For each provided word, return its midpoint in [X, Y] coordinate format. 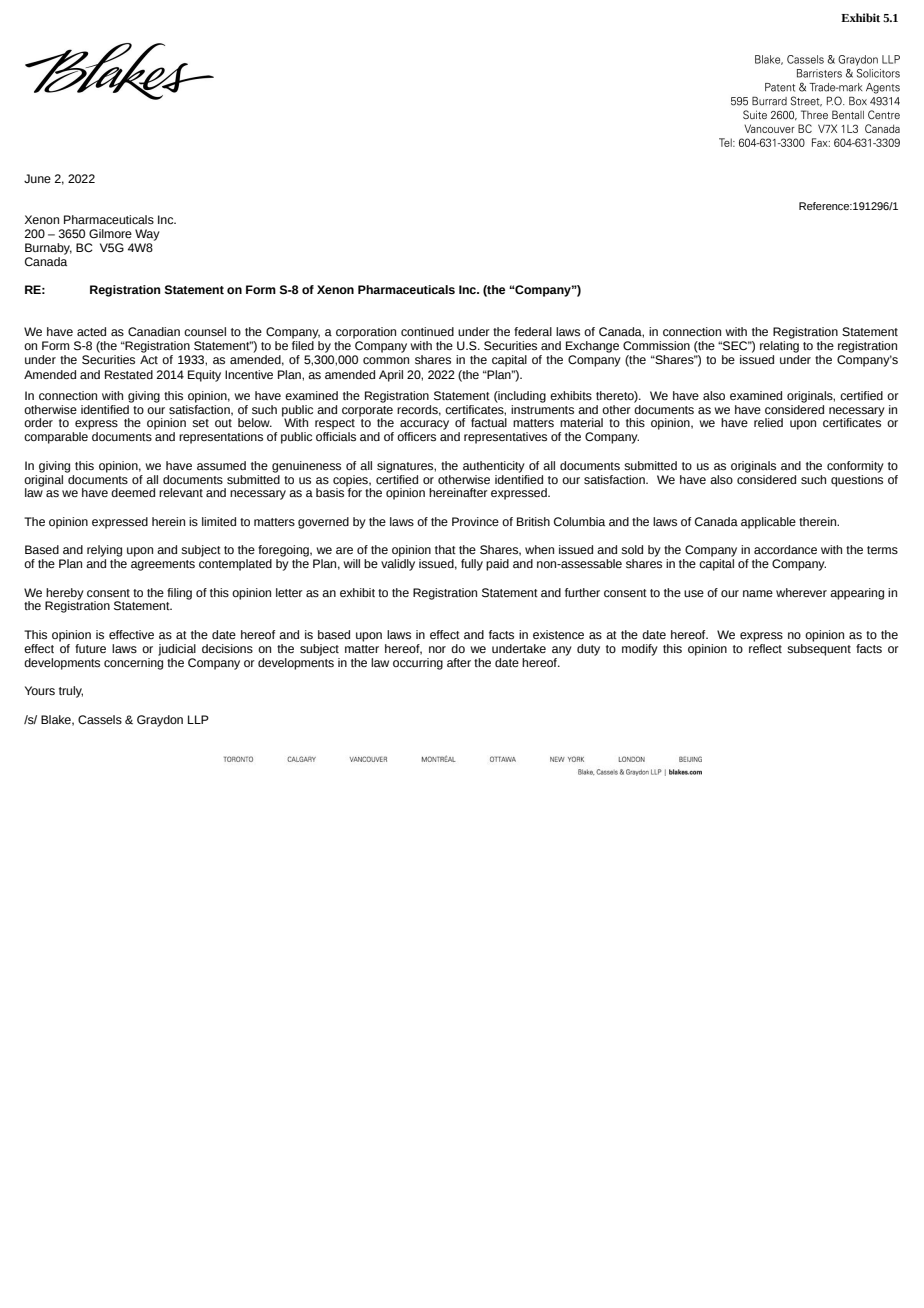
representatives [505, 438]
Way [147, 235]
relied [768, 422]
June [37, 178]
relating [779, 347]
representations [221, 438]
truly [71, 692]
